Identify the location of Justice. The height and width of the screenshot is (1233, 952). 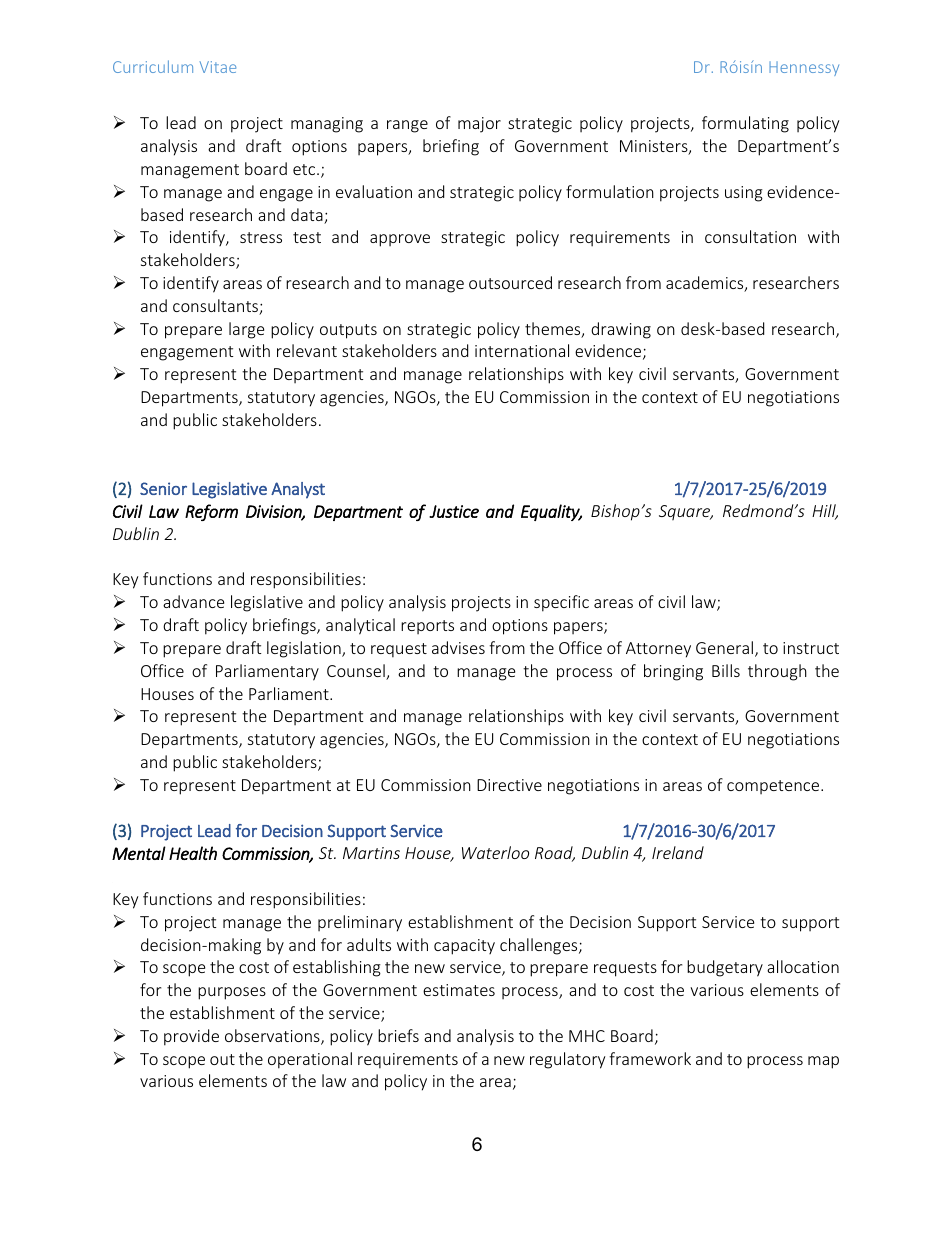
(454, 511).
